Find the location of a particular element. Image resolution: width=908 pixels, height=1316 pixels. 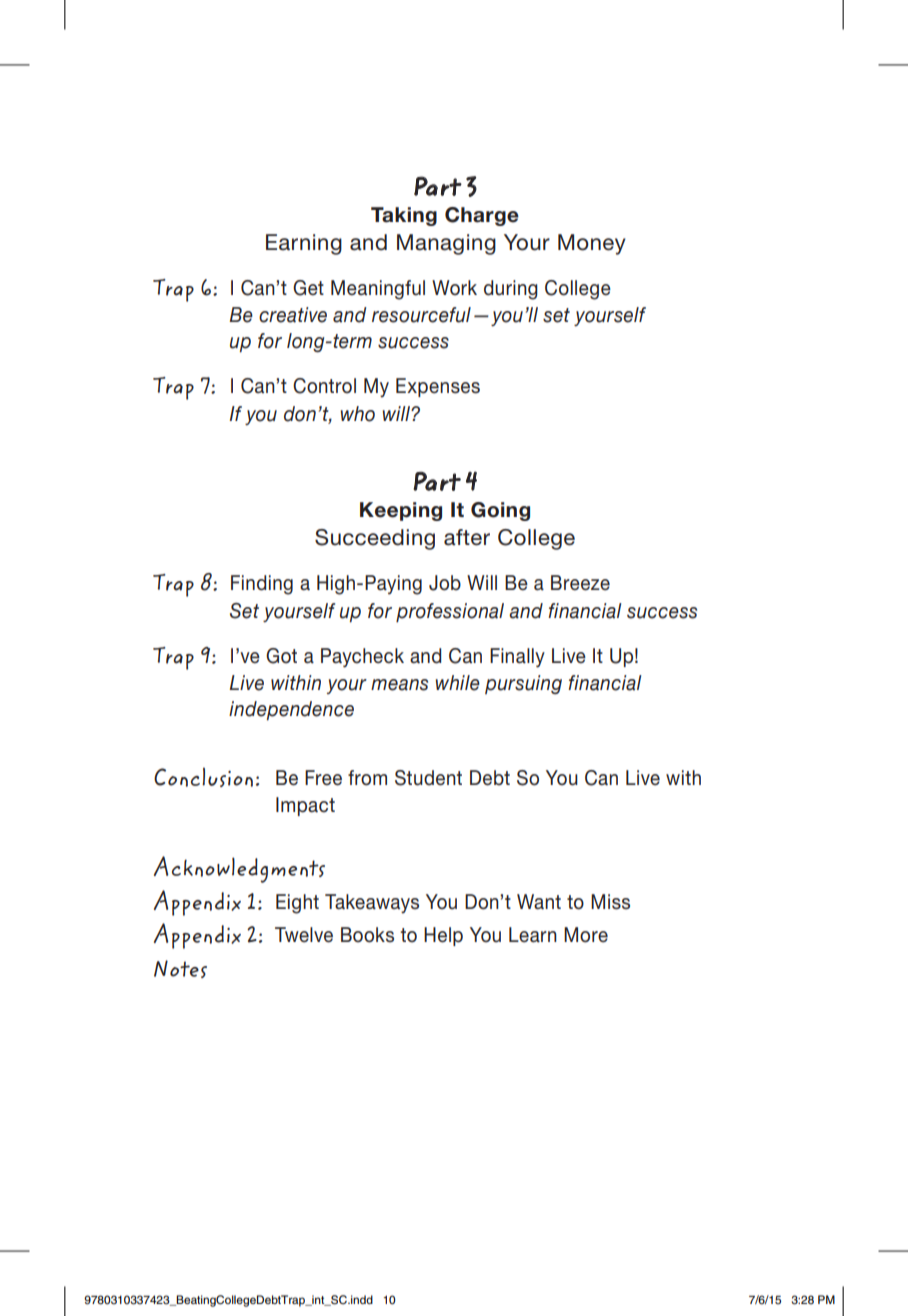

Earning is located at coordinates (304, 244).
